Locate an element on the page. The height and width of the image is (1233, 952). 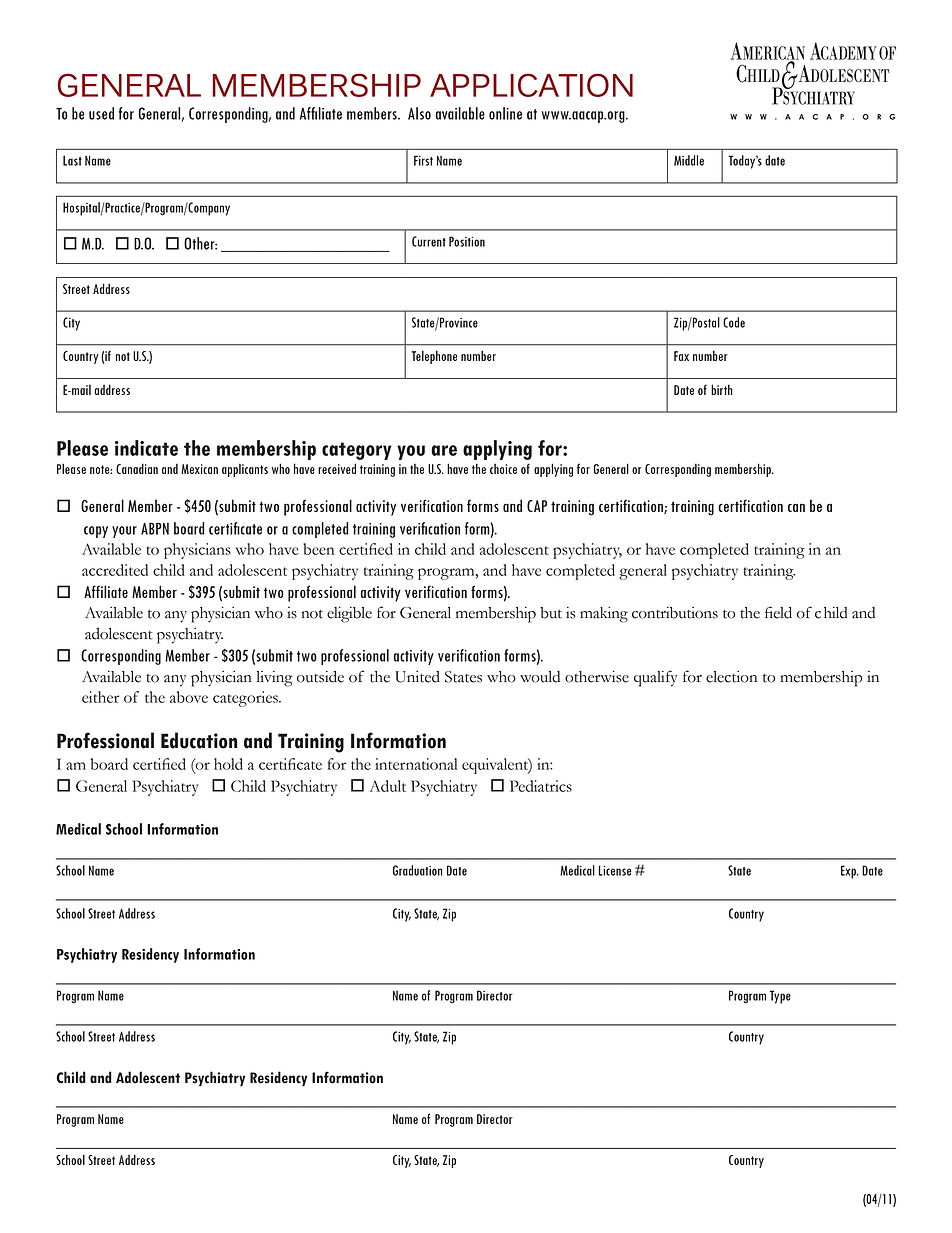
License is located at coordinates (615, 870).
